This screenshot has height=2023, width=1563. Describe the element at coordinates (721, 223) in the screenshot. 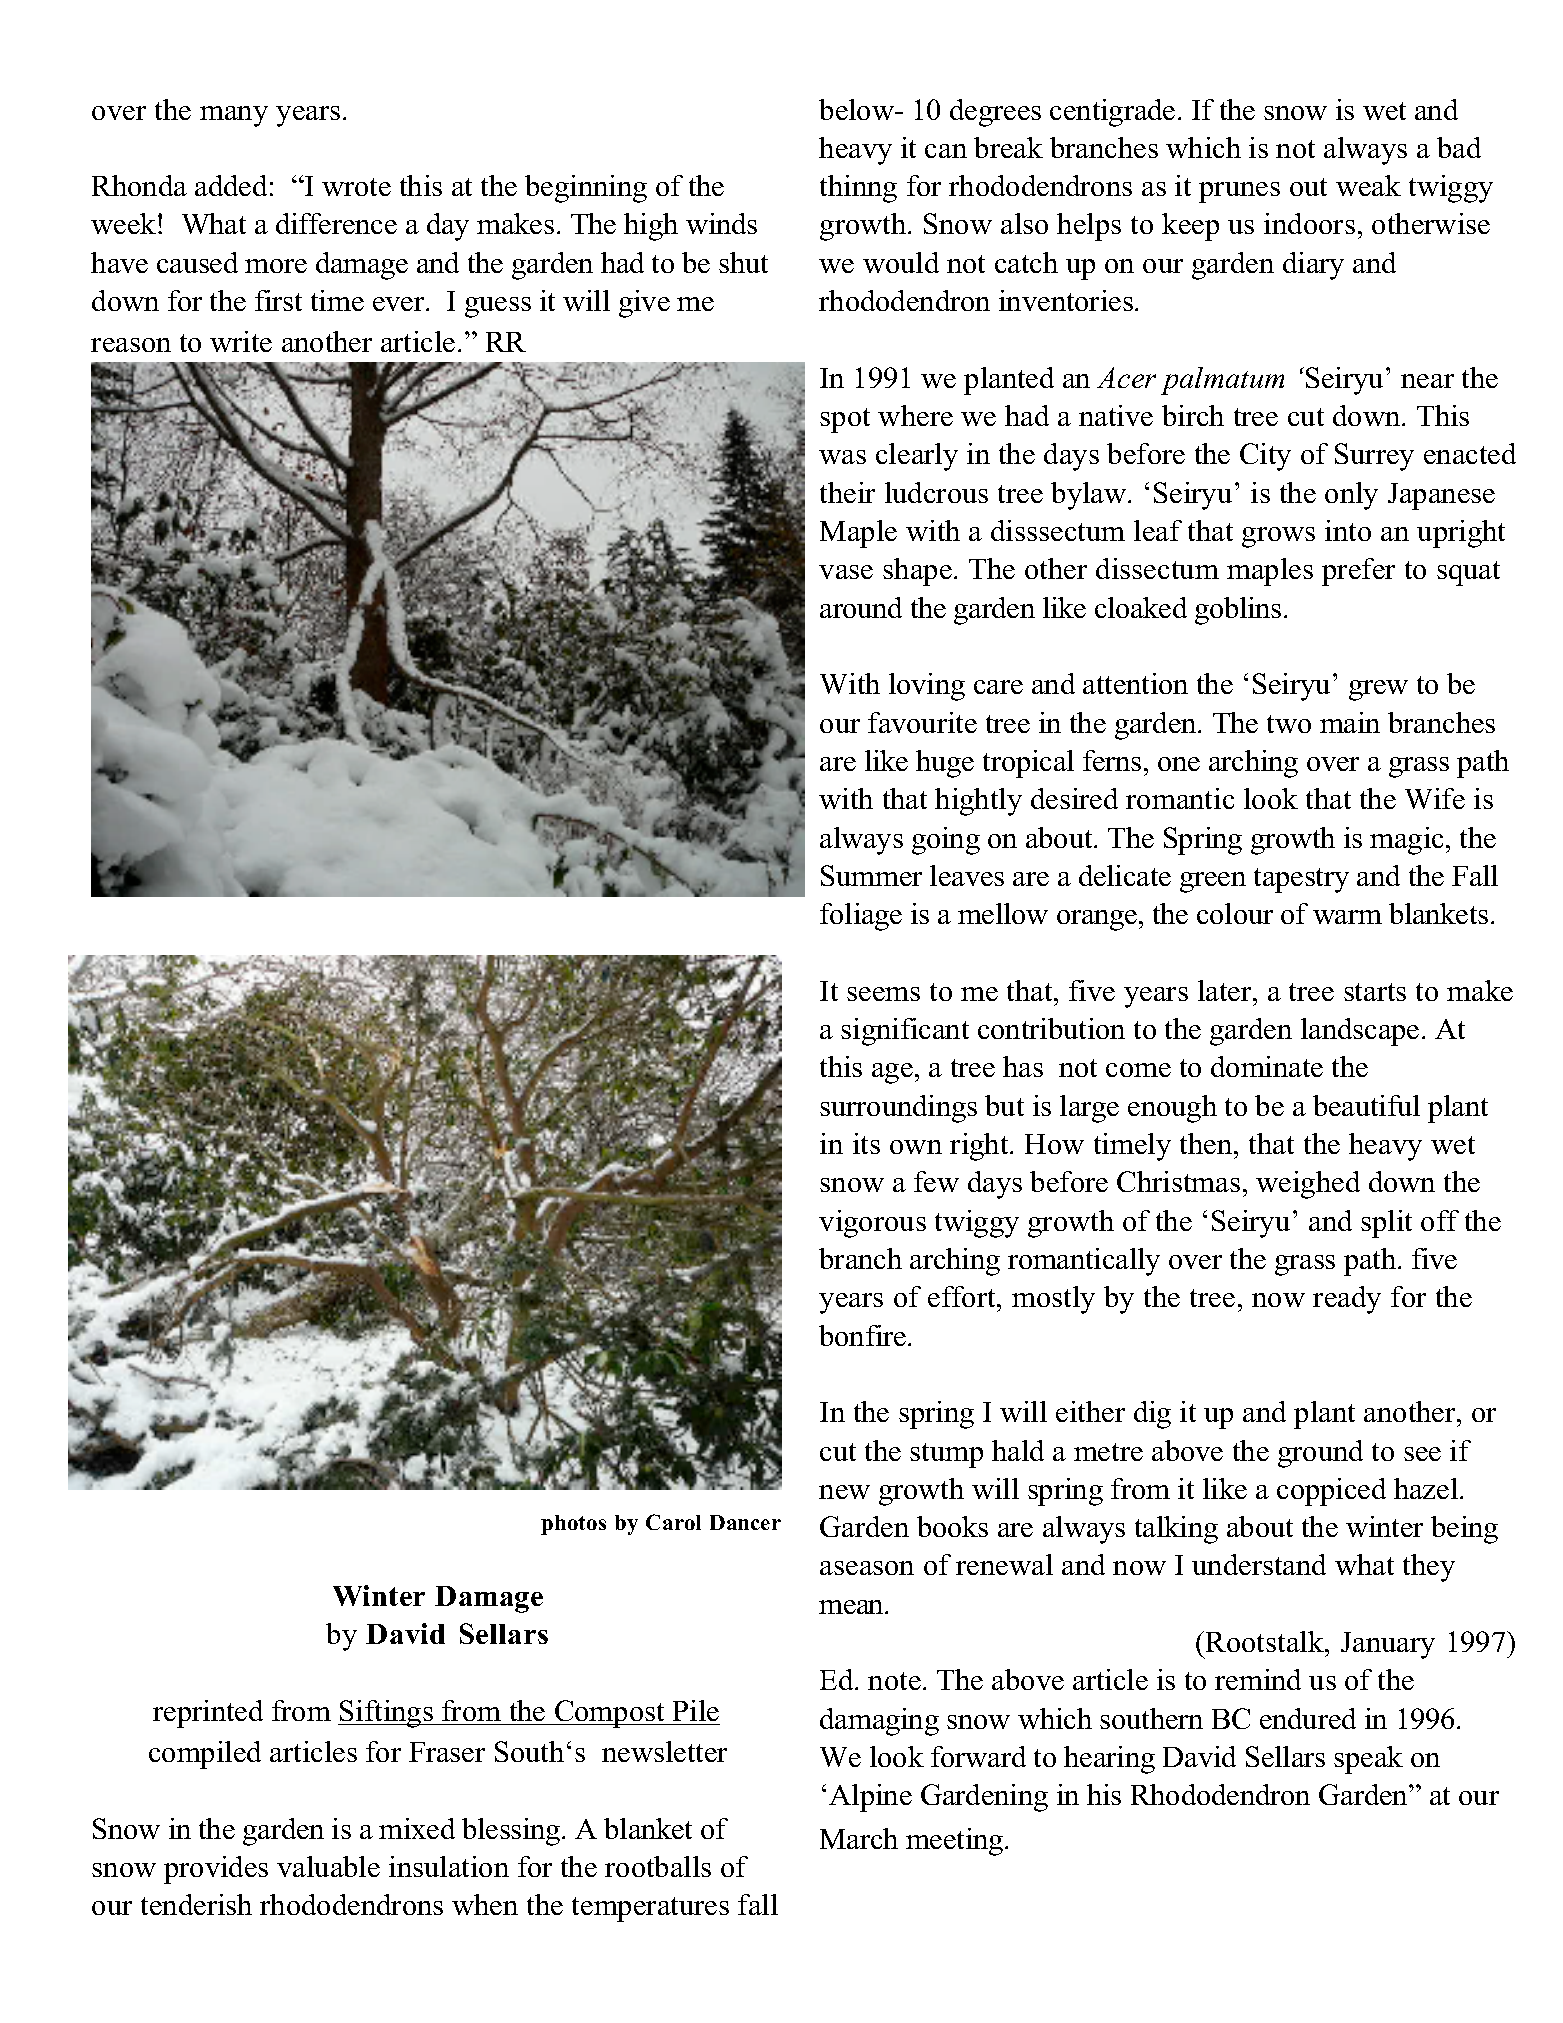

I see `winds` at that location.
